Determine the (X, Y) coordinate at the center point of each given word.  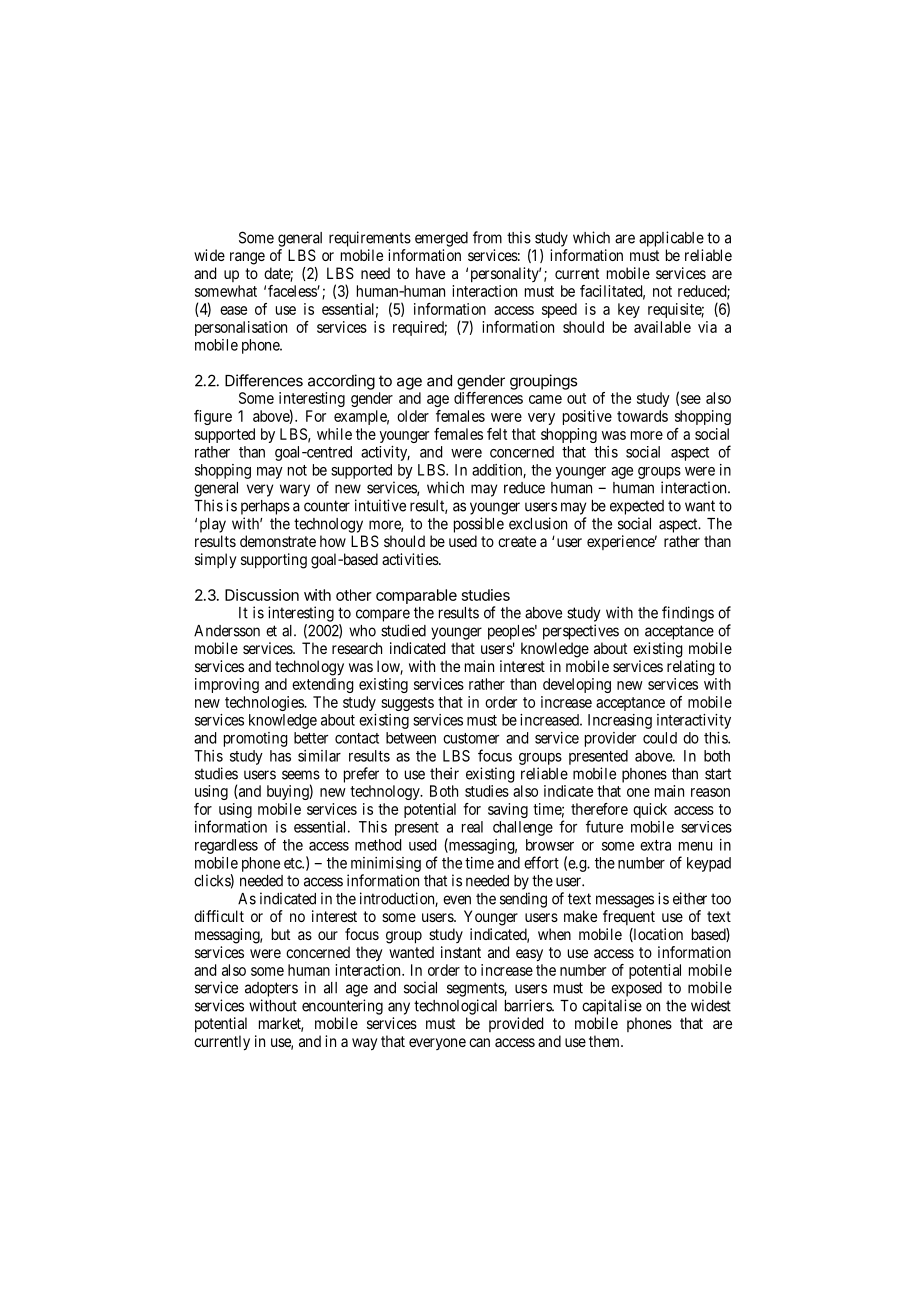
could (660, 738)
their (444, 773)
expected (637, 507)
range (247, 258)
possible (479, 525)
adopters (271, 989)
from (487, 237)
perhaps (265, 507)
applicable (671, 239)
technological (455, 1007)
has (280, 756)
